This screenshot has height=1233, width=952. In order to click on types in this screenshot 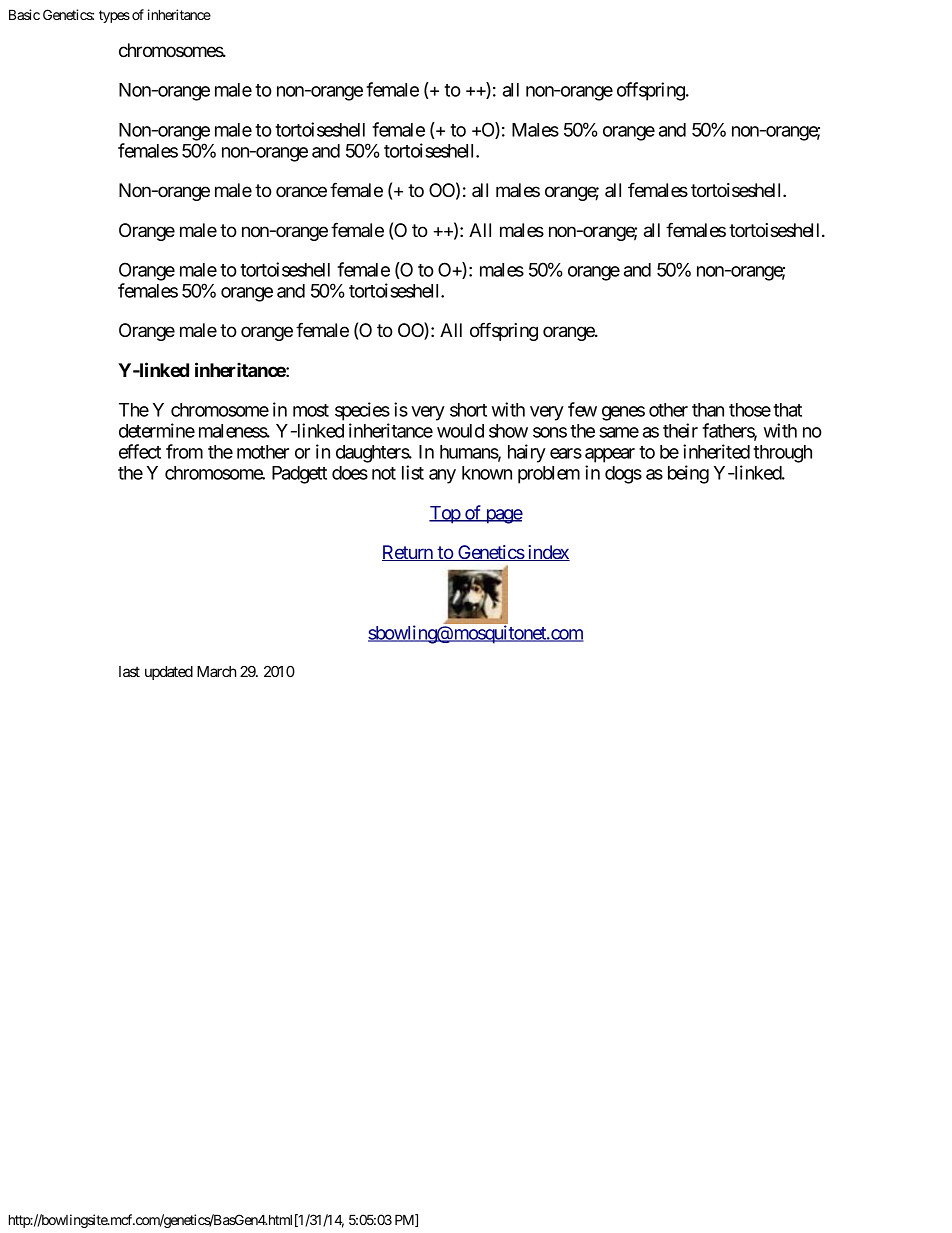, I will do `click(114, 16)`.
